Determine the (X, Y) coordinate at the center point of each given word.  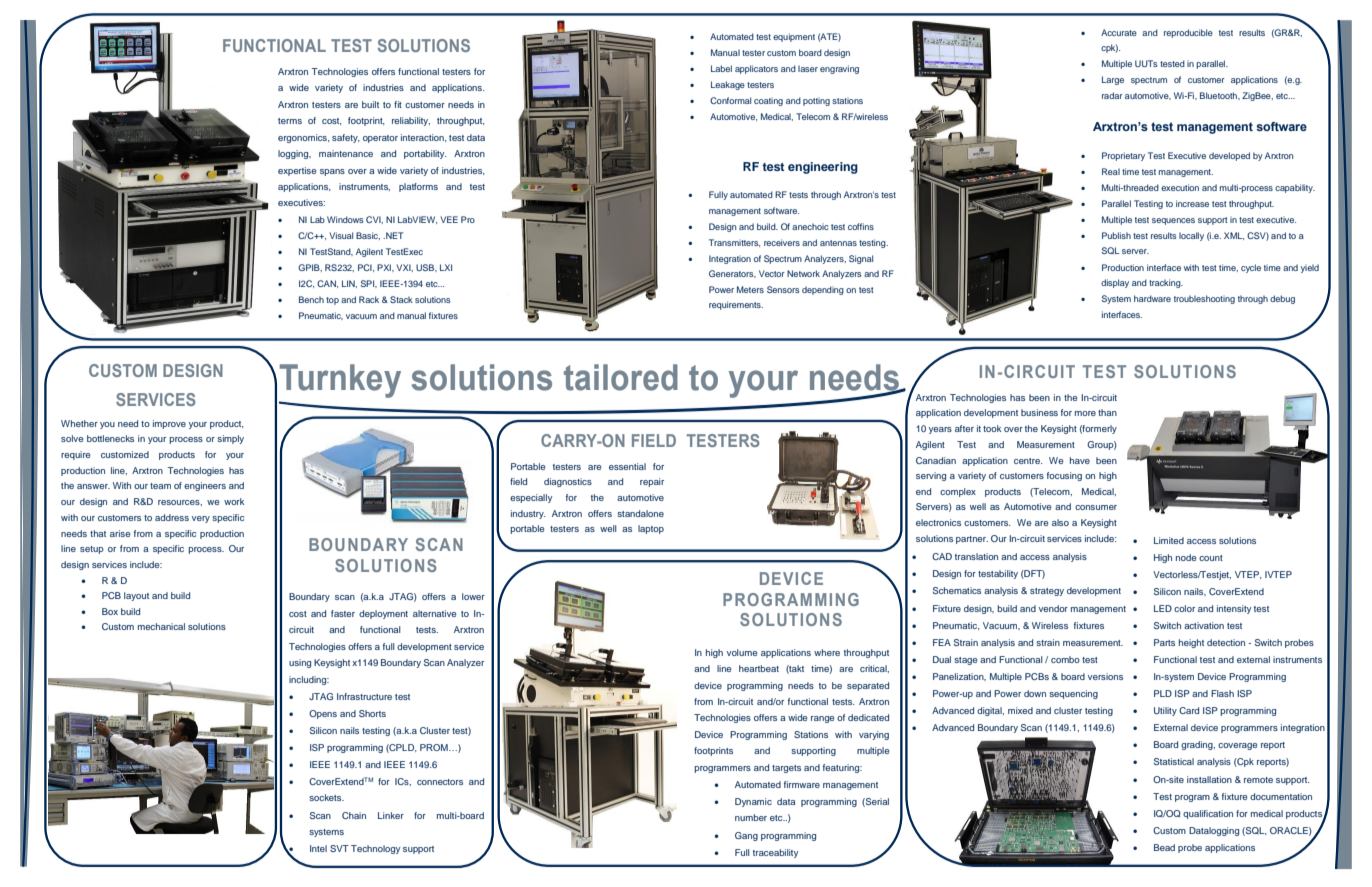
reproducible (1188, 33)
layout (136, 596)
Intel (318, 848)
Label (721, 68)
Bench (311, 299)
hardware (1152, 298)
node (1186, 557)
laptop (651, 529)
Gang (746, 836)
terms (290, 121)
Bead (1164, 847)
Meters (750, 289)
